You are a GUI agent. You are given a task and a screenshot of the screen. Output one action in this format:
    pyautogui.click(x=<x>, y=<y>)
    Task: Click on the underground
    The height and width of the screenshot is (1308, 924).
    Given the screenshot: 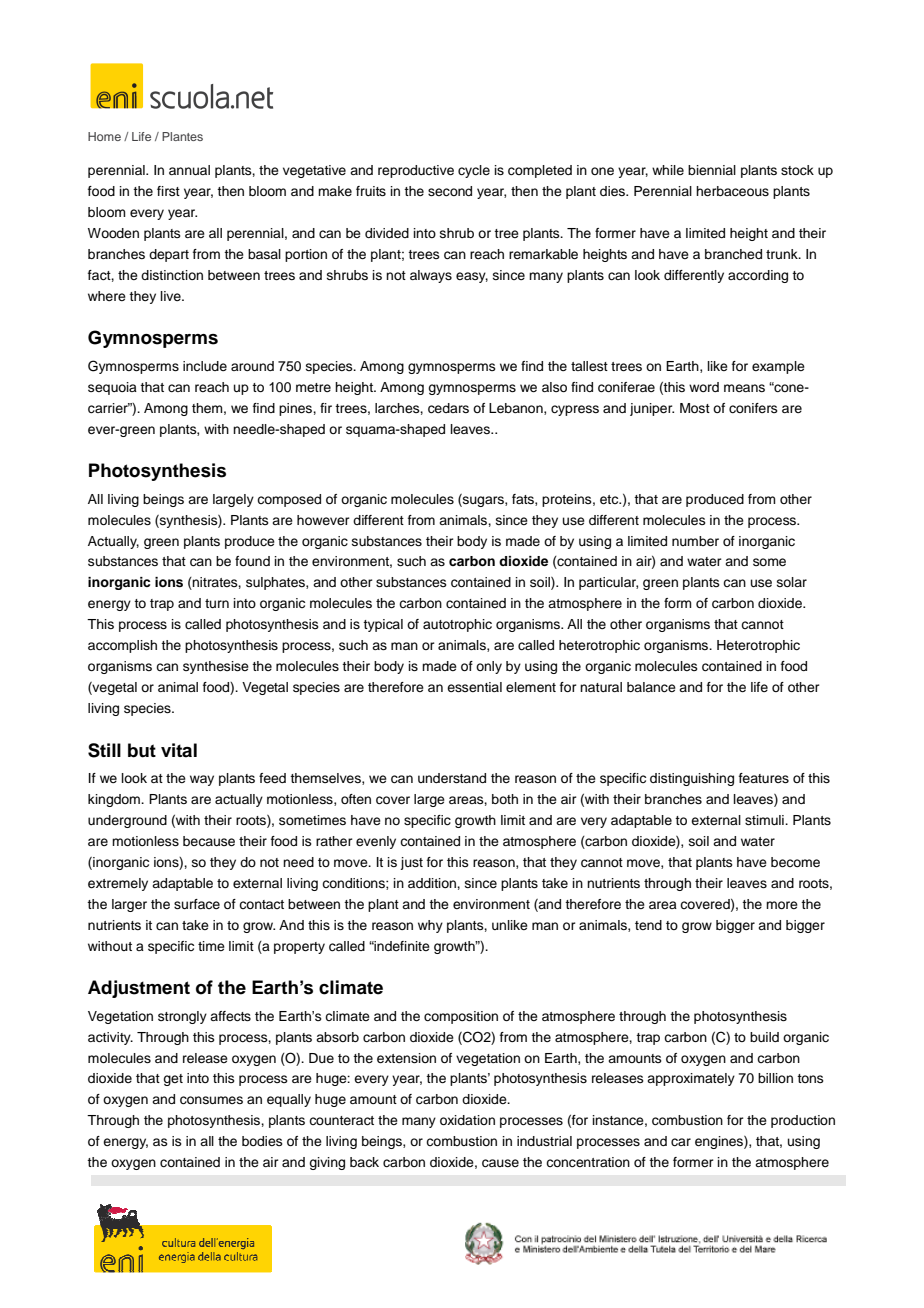 What is the action you would take?
    pyautogui.click(x=127, y=821)
